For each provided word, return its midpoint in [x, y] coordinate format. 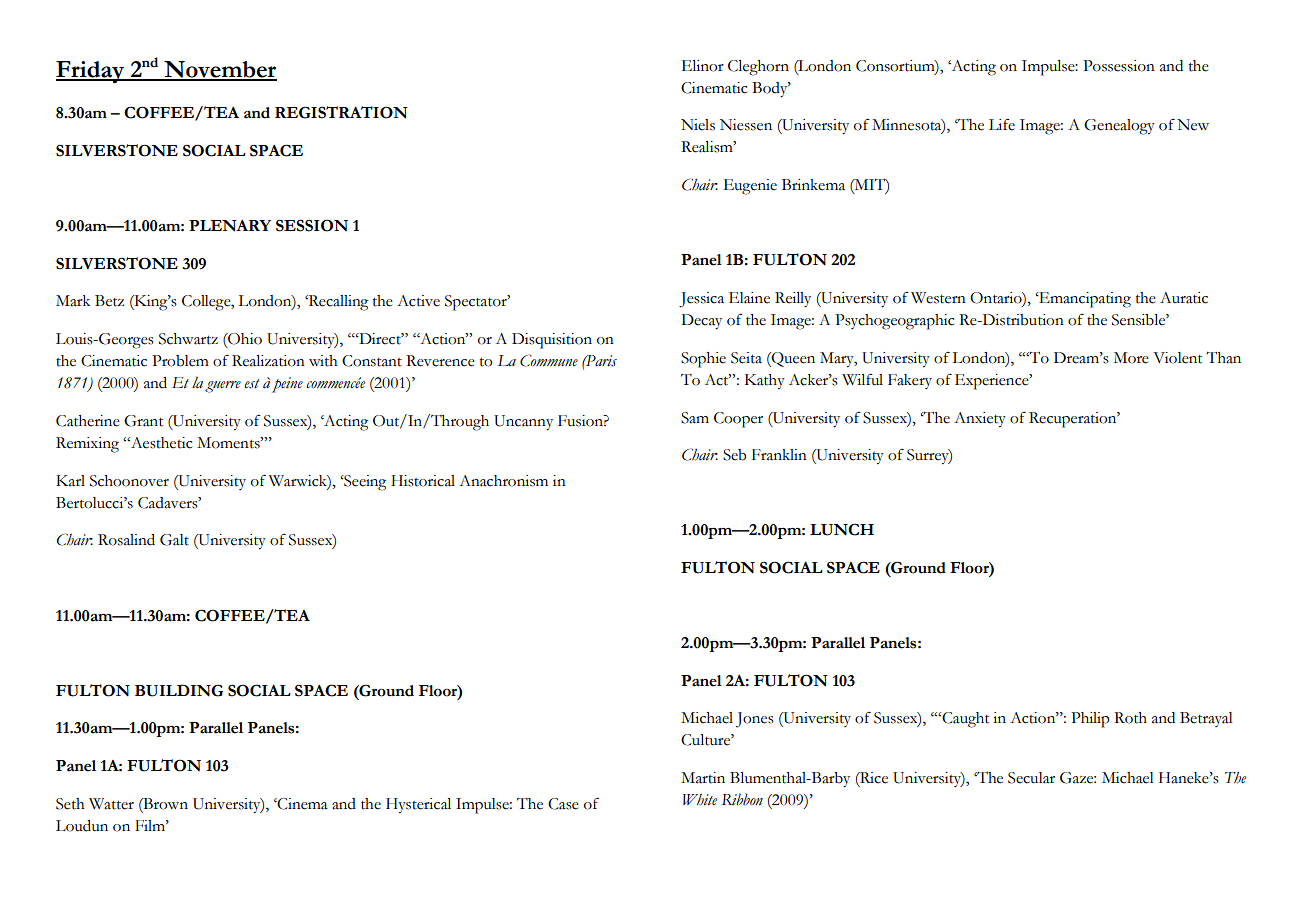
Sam [695, 418]
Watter [111, 804]
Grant [143, 421]
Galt [174, 540]
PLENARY [230, 226]
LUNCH [842, 529]
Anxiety [980, 420]
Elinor [703, 66]
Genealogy [1119, 127]
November [219, 70]
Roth [1130, 718]
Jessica [701, 300]
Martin [703, 778]
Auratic [1184, 298]
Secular [1031, 778]
